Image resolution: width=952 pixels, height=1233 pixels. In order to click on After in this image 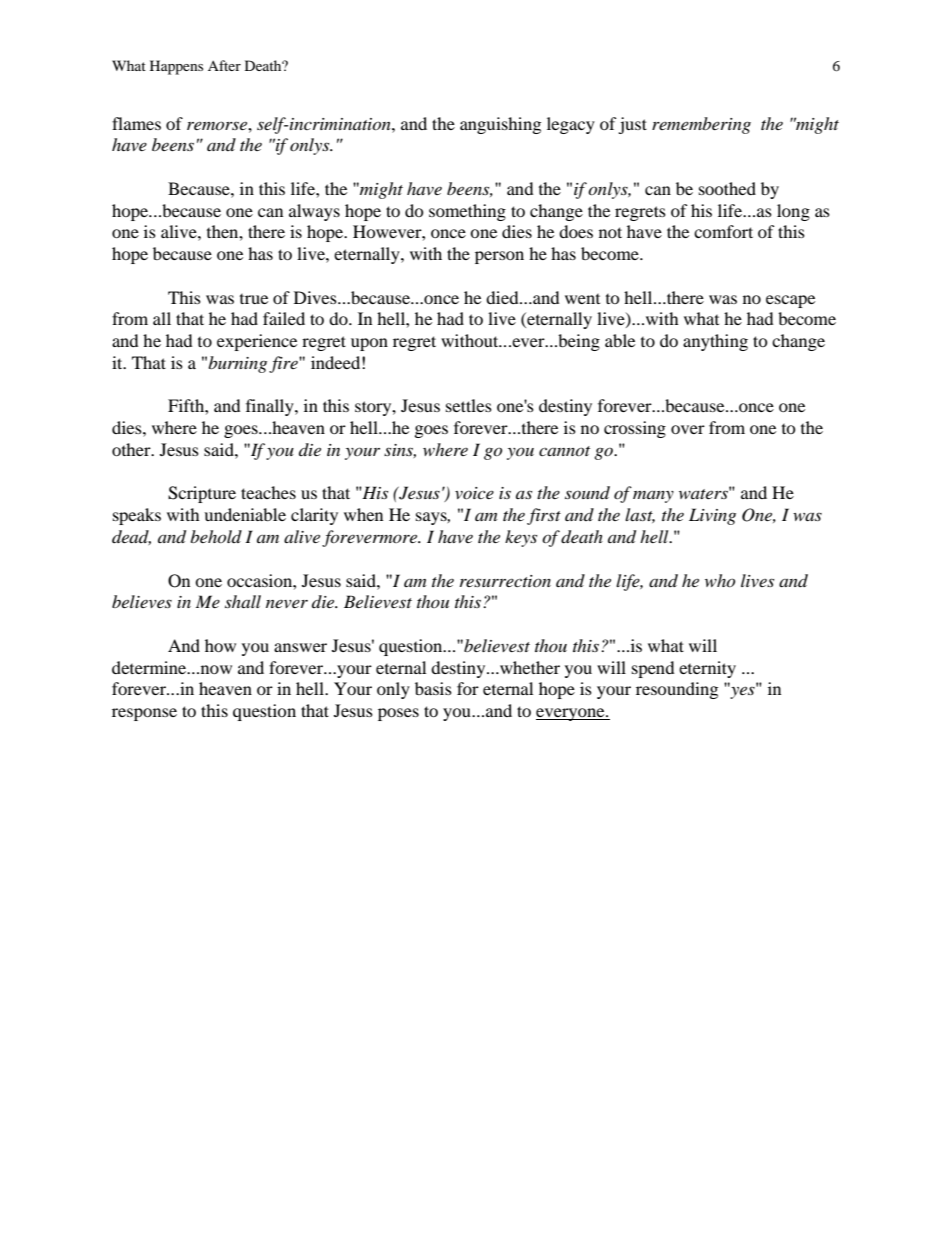, I will do `click(224, 65)`.
